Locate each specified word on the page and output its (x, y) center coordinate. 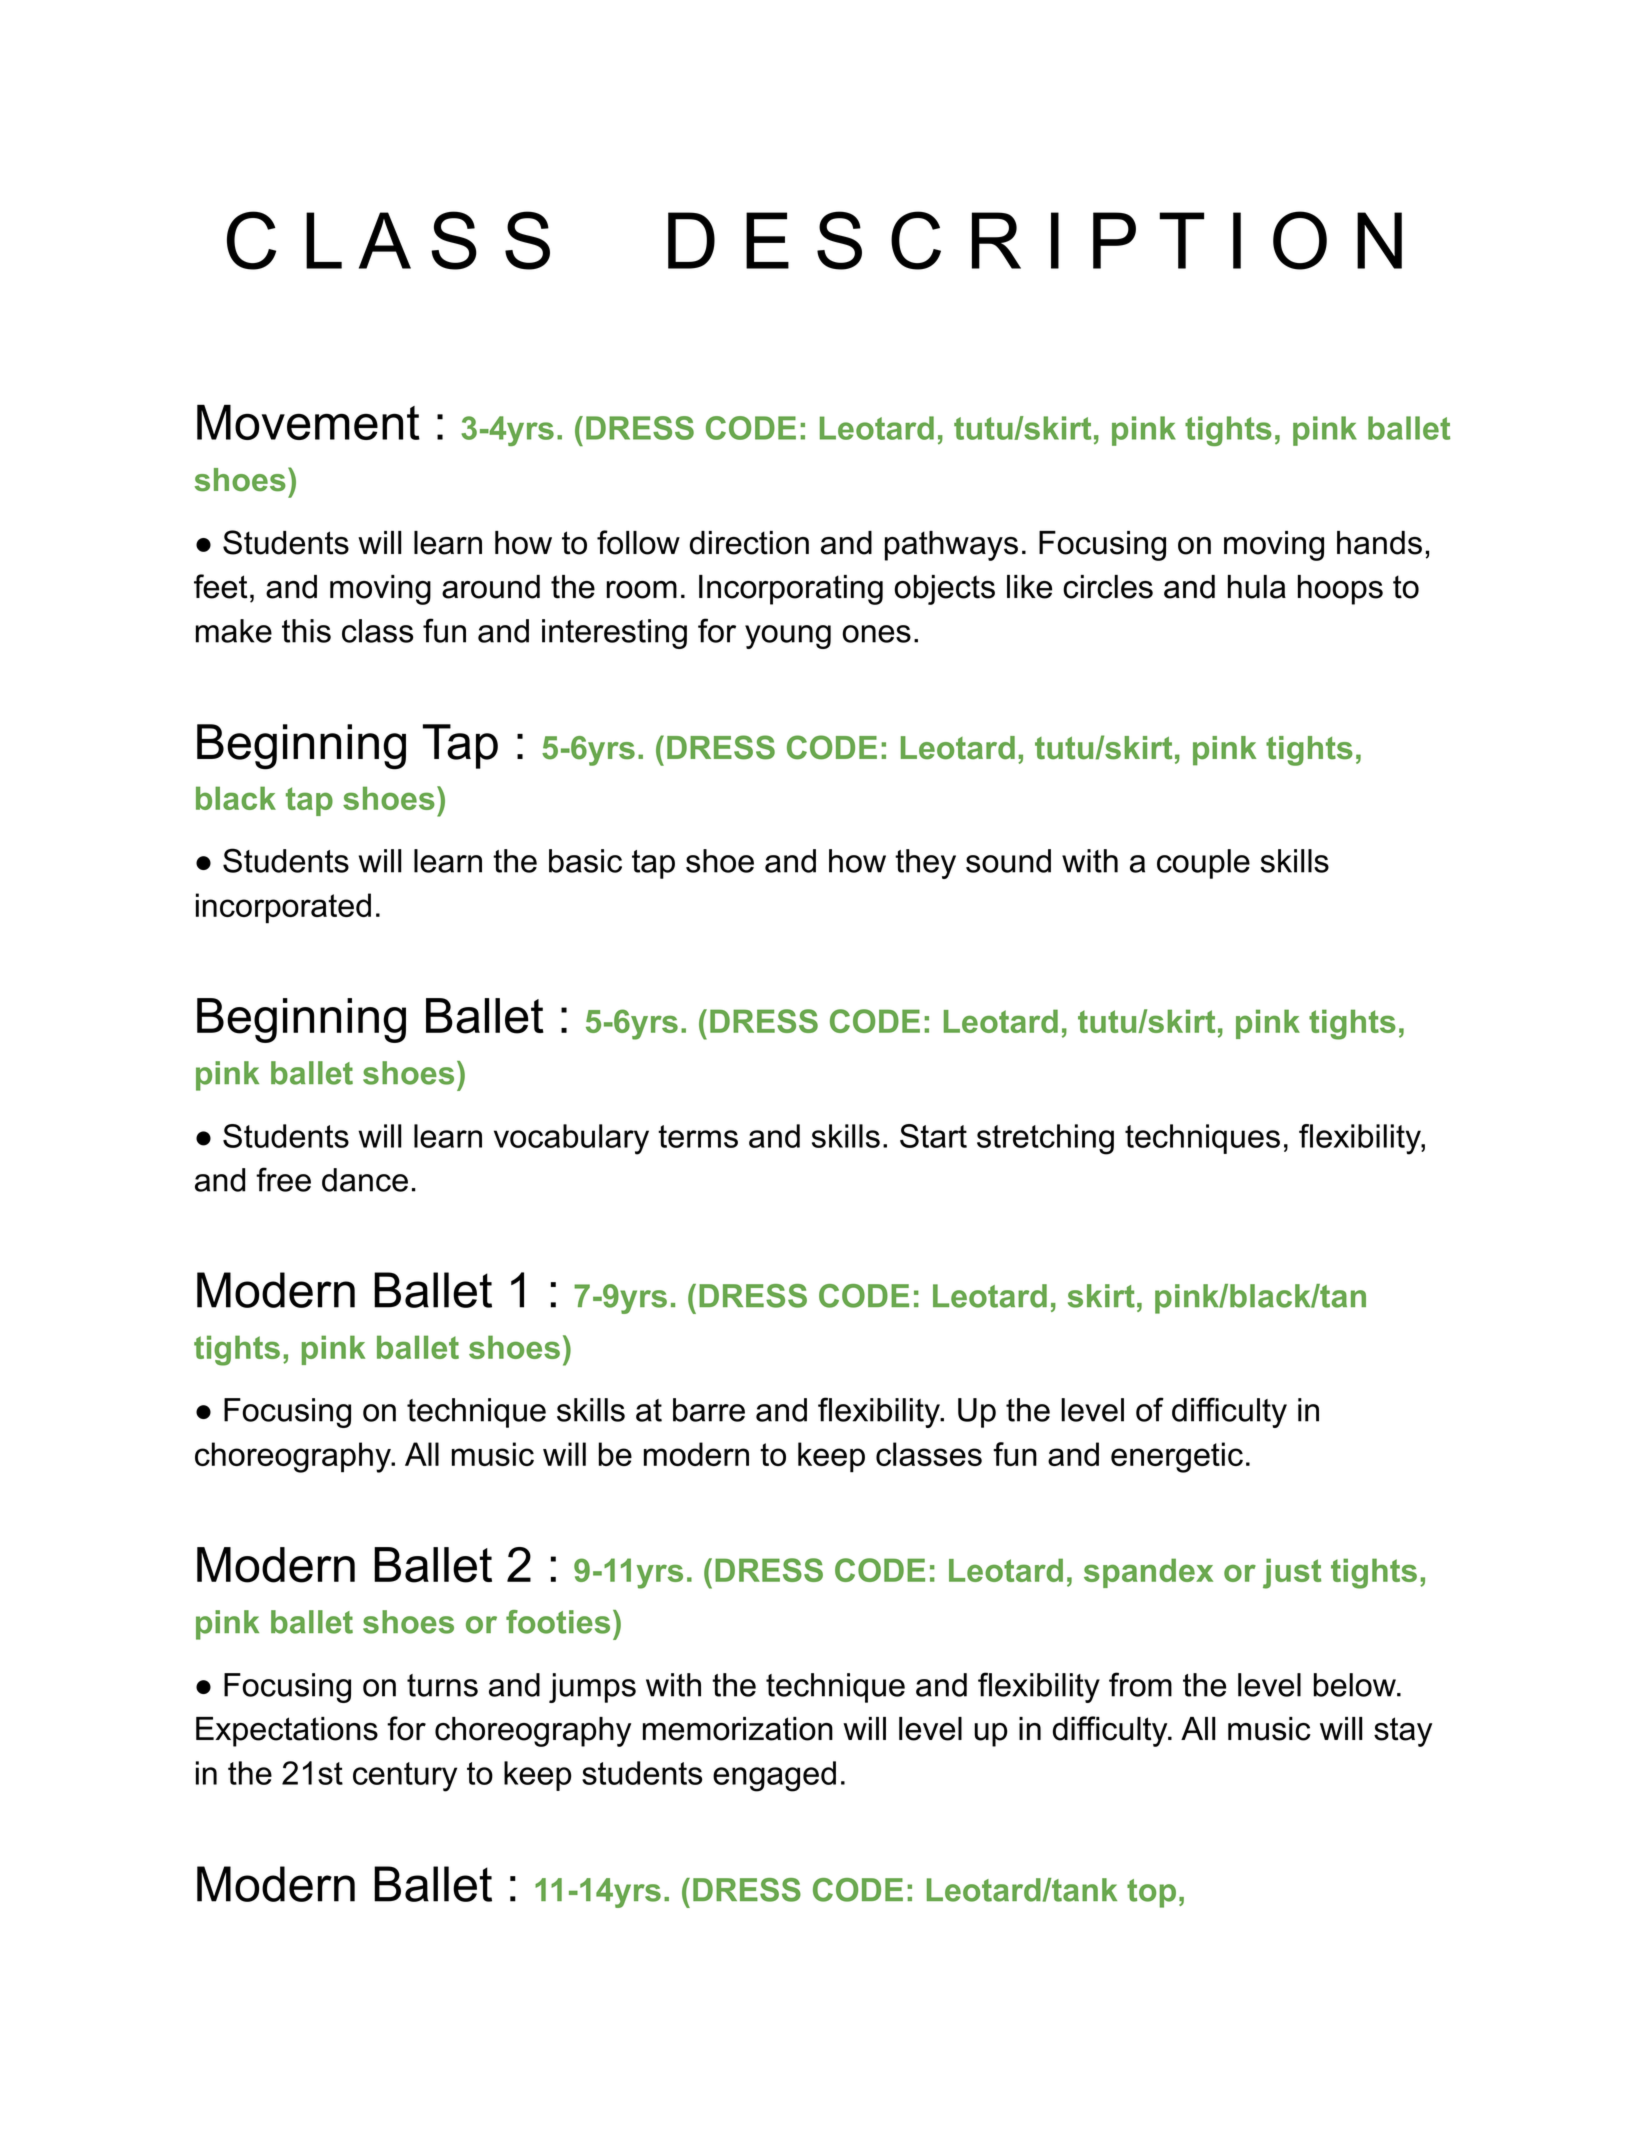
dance (365, 1180)
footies (558, 1622)
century (405, 1777)
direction (749, 543)
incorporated (283, 908)
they (925, 864)
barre (709, 1410)
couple (1203, 864)
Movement (308, 422)
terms (698, 1136)
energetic (1177, 1457)
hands (1379, 543)
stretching (1045, 1139)
